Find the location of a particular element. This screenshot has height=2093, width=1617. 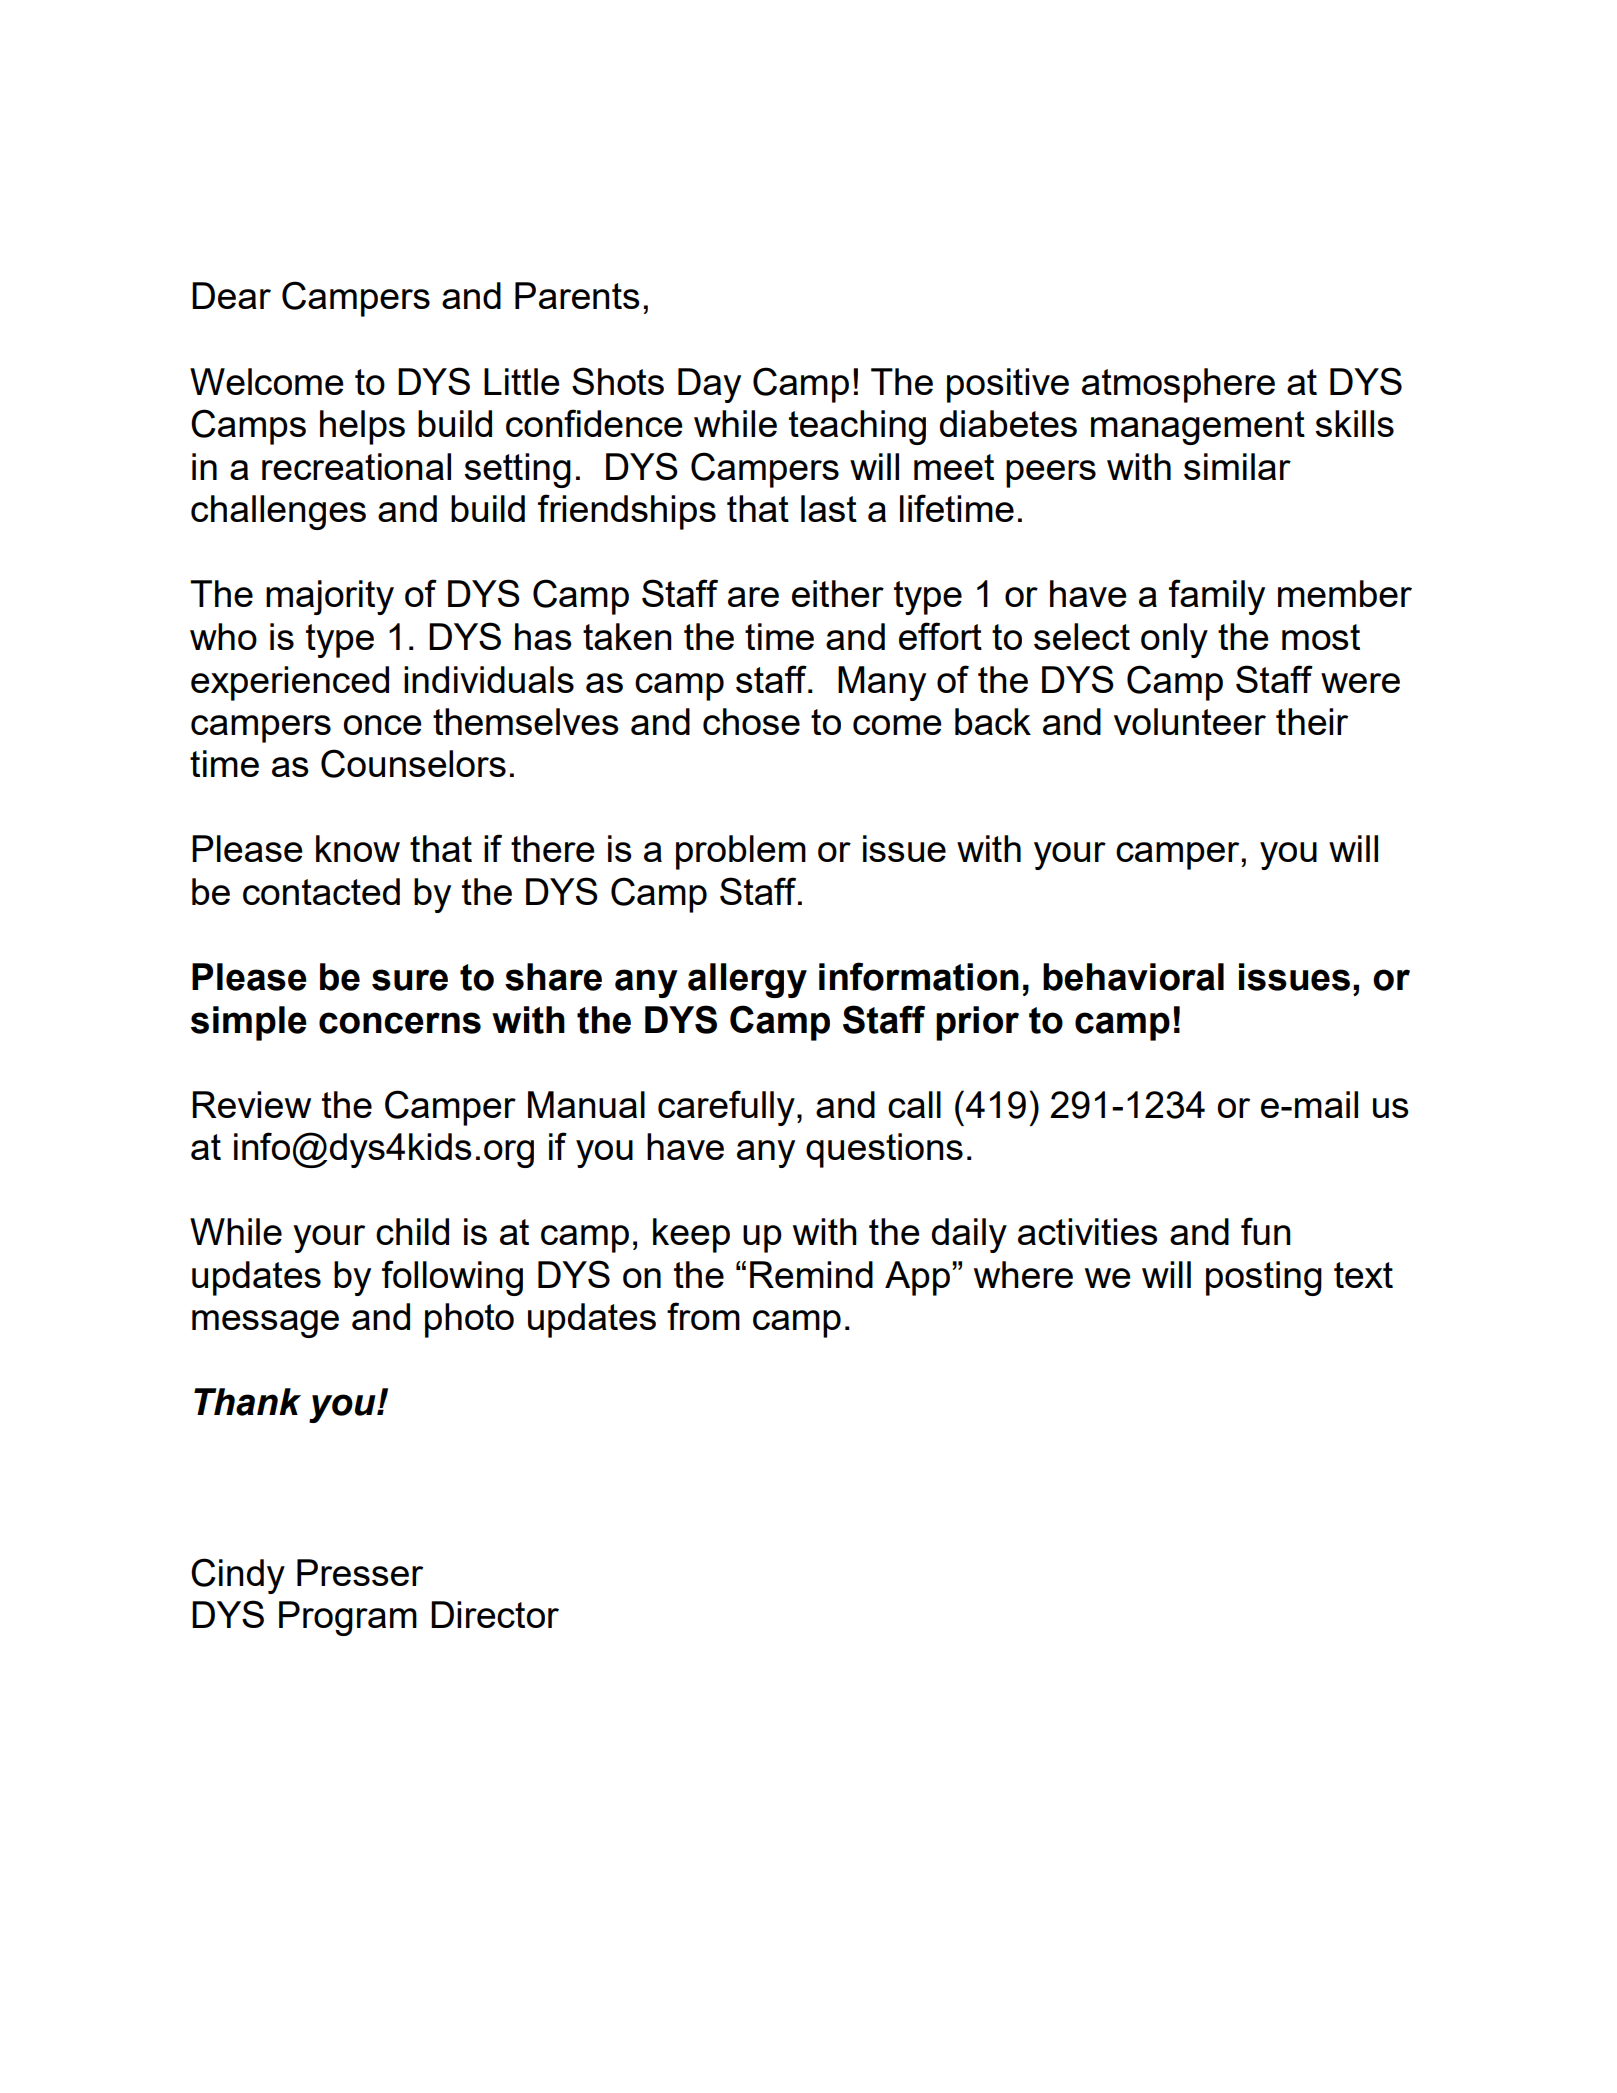

family is located at coordinates (1217, 597).
